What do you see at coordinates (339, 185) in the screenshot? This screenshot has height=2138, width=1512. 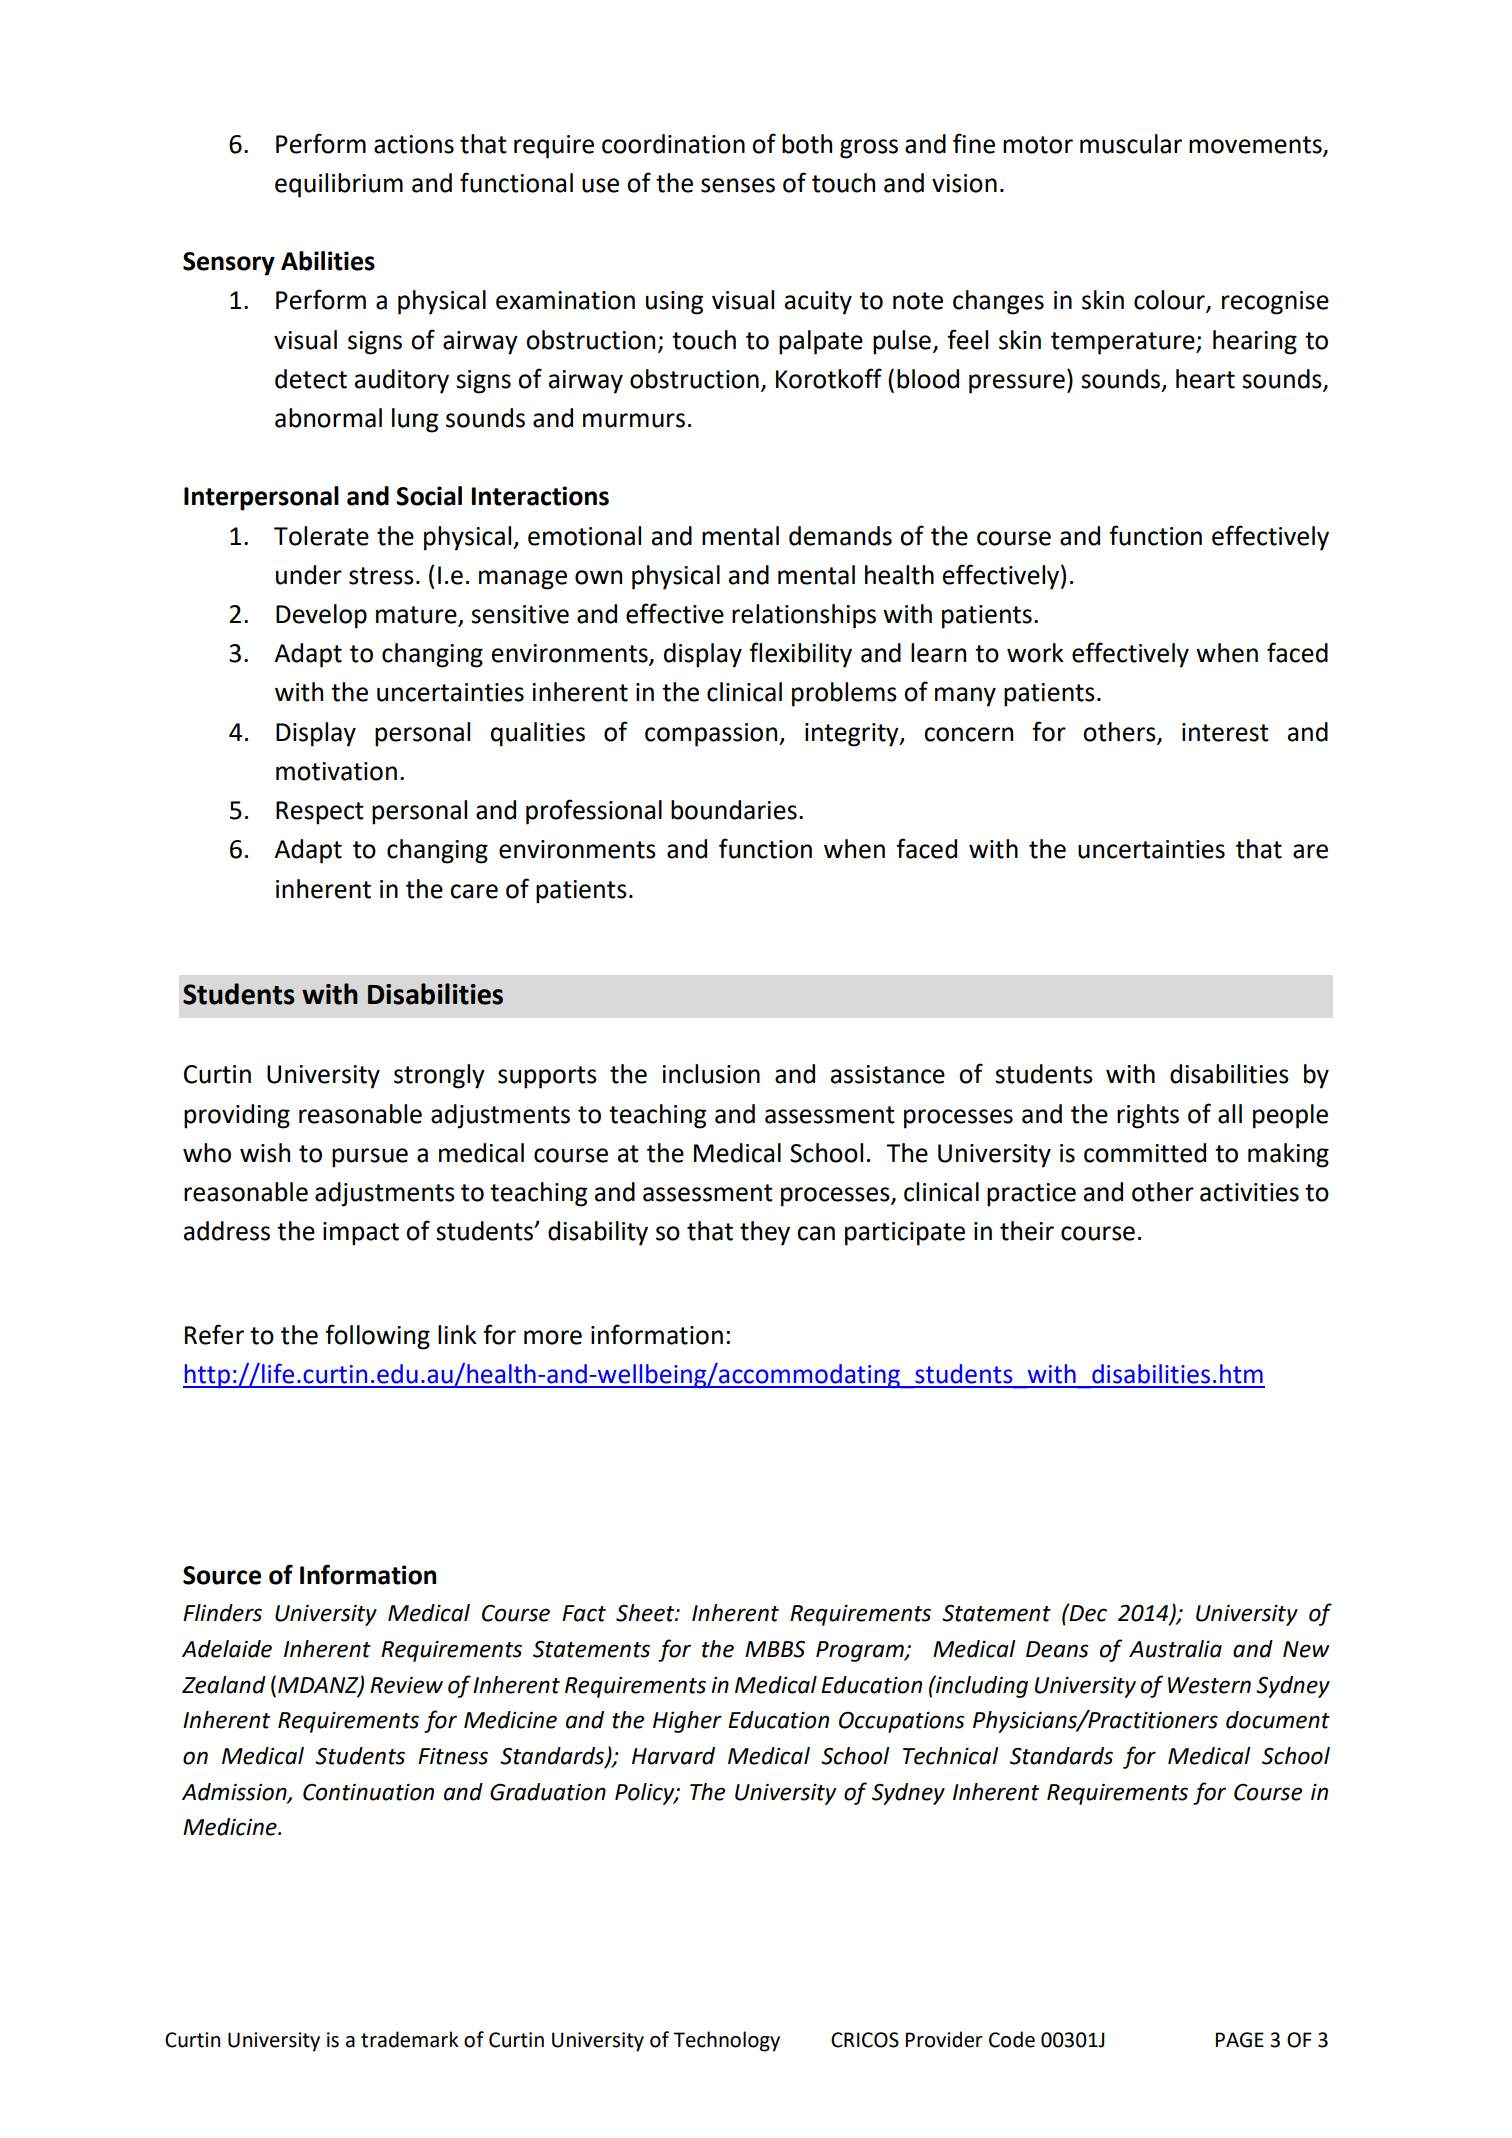 I see `equilibrium` at bounding box center [339, 185].
